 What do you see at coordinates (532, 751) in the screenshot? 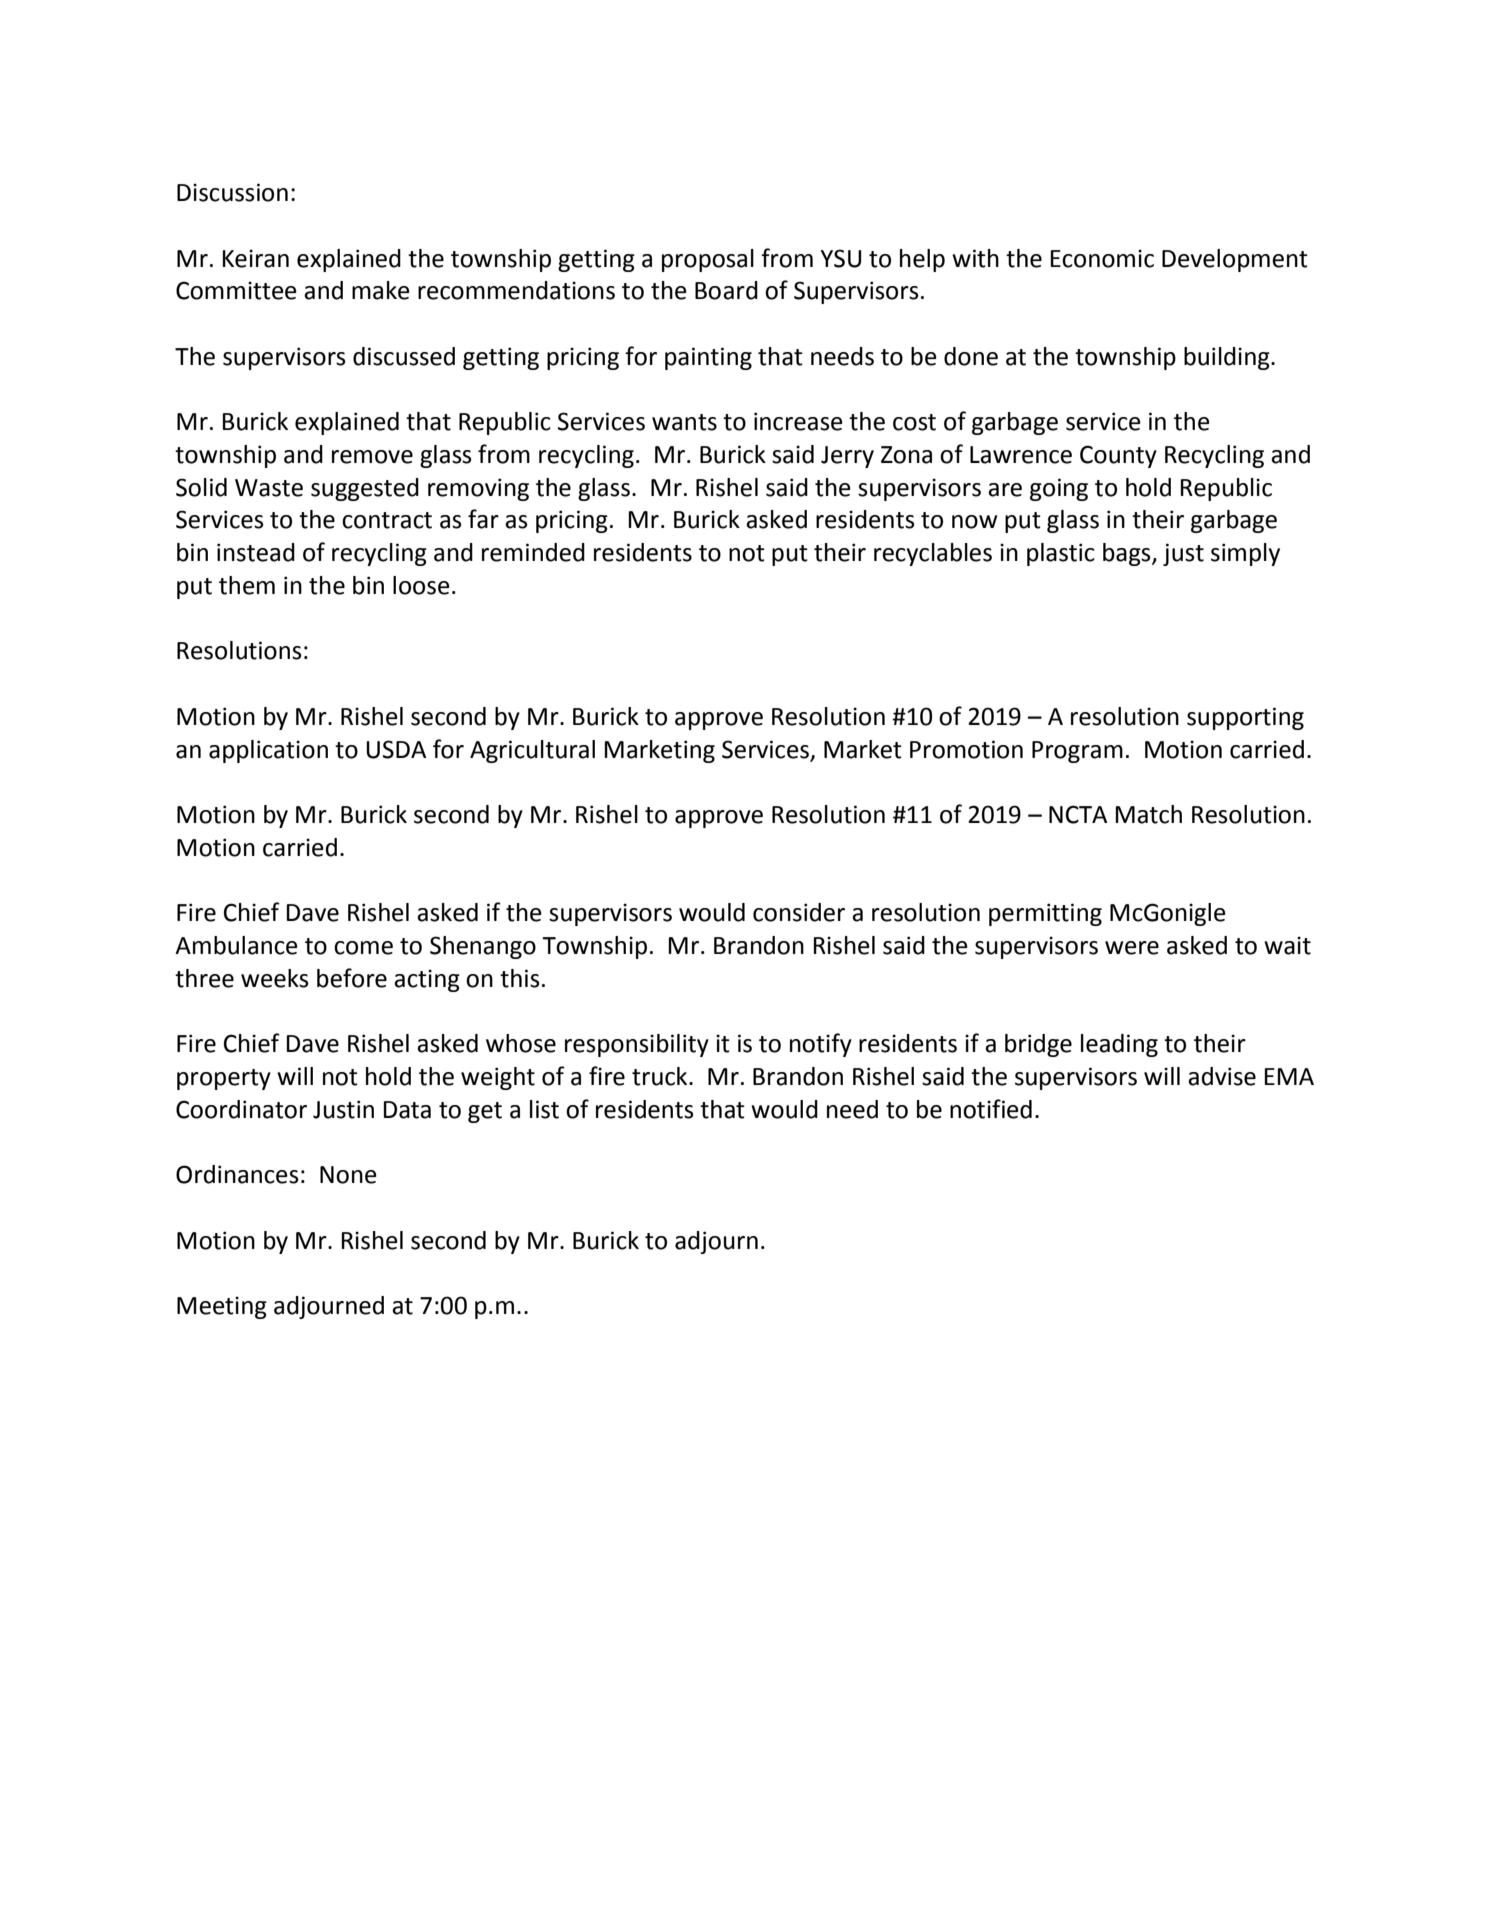
I see `Agricultural` at bounding box center [532, 751].
